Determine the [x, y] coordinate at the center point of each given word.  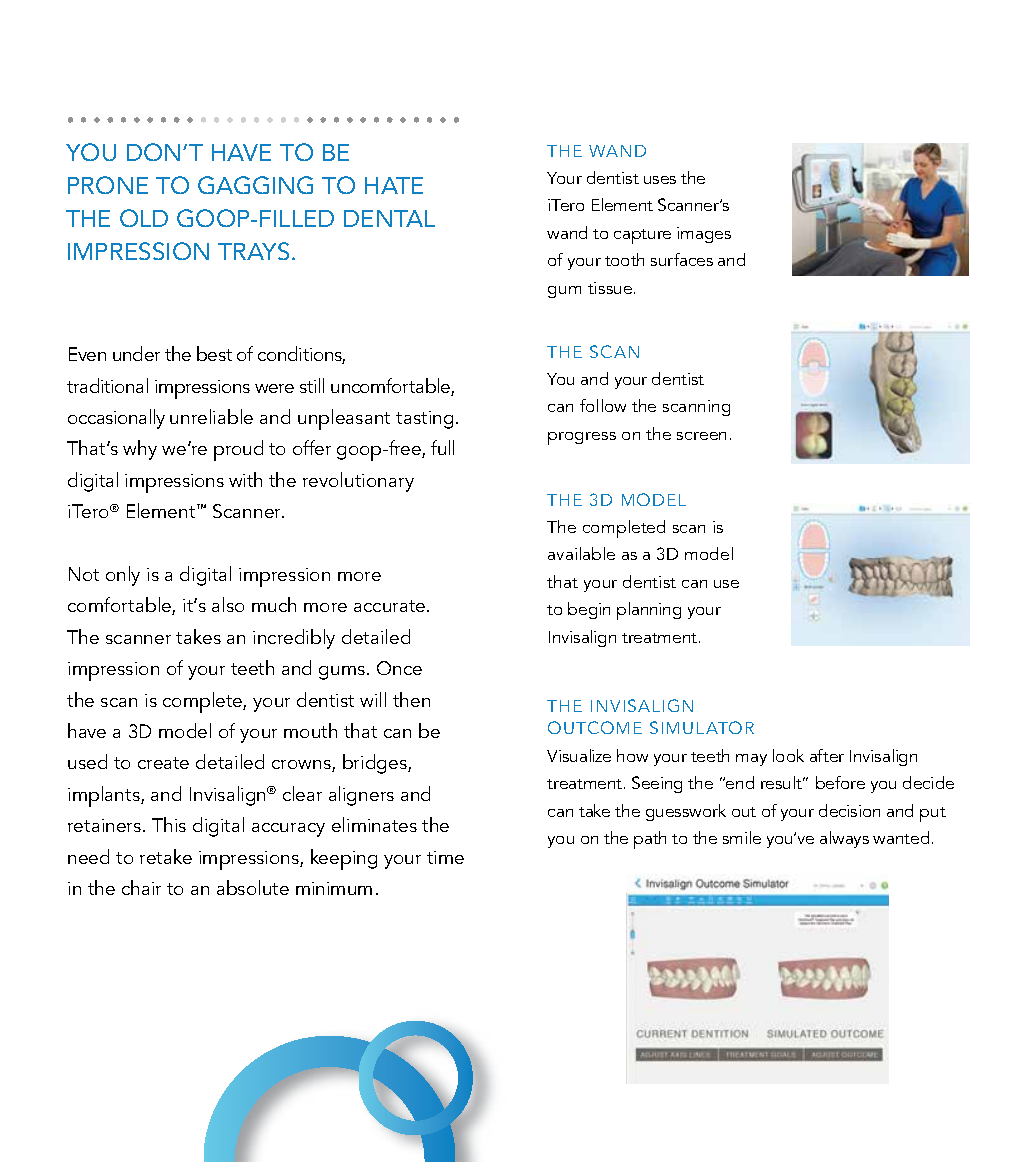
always [844, 839]
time [445, 857]
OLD [144, 218]
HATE [394, 185]
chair [141, 887]
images [704, 235]
